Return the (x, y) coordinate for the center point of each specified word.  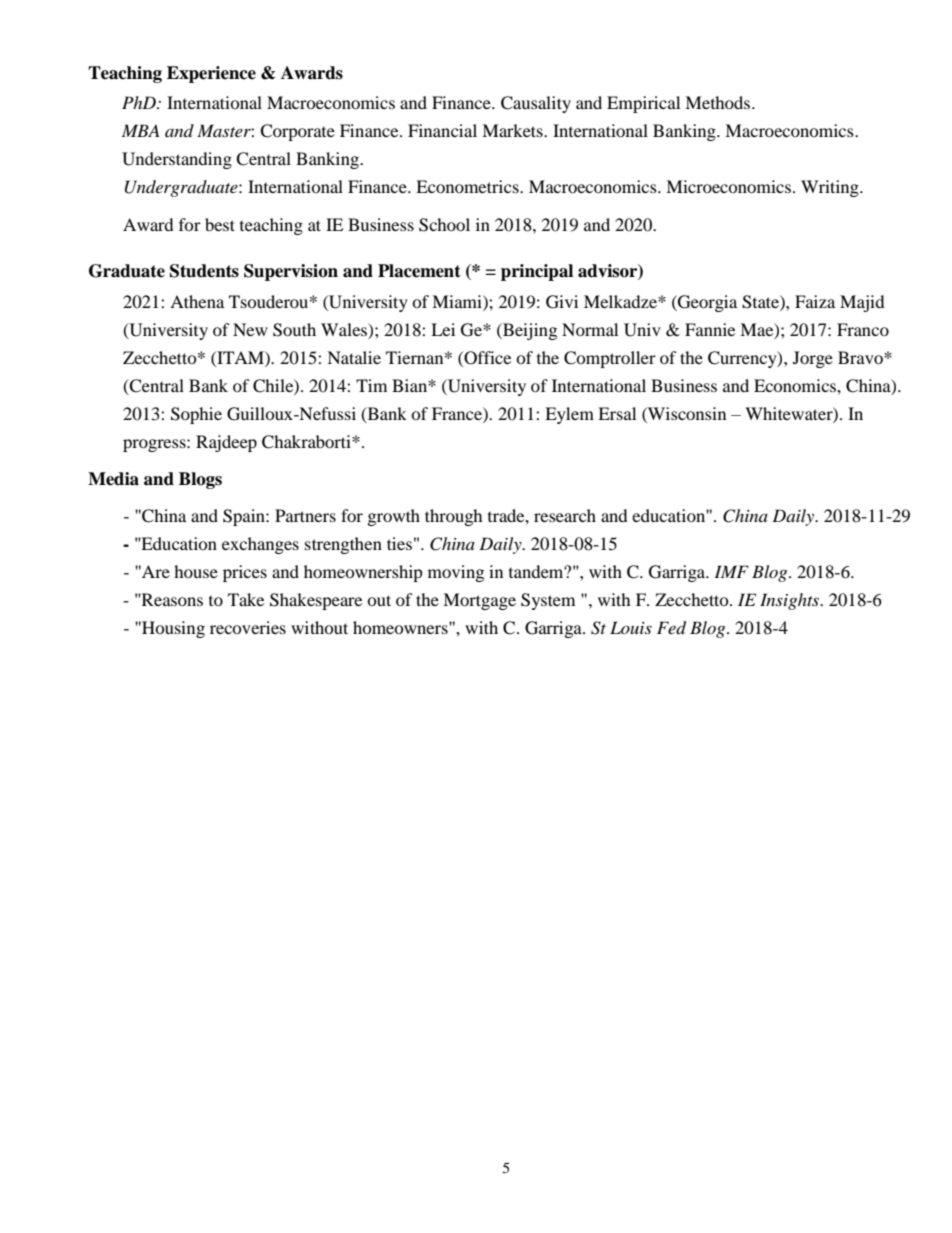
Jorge (813, 359)
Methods (719, 102)
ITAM (240, 357)
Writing (831, 188)
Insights (791, 601)
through (454, 517)
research (565, 515)
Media (113, 479)
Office (486, 358)
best (220, 224)
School (444, 225)
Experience (211, 74)
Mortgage (479, 601)
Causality (536, 104)
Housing (172, 629)
